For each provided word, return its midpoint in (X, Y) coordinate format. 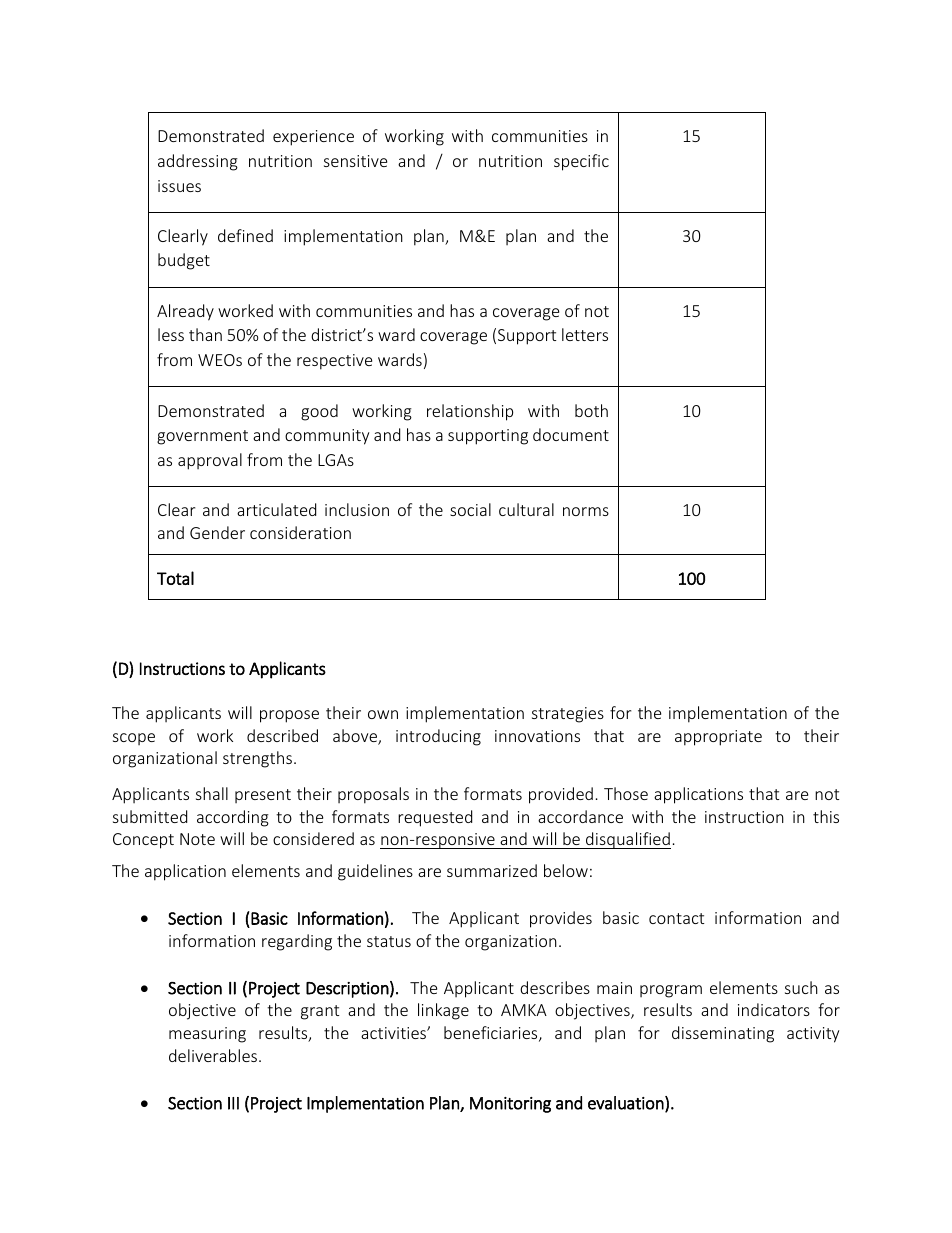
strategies (568, 715)
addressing (198, 162)
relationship (470, 412)
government (202, 437)
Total (175, 578)
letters (585, 334)
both (591, 410)
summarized (492, 870)
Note (197, 839)
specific (581, 162)
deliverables (214, 1055)
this (826, 816)
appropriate (718, 738)
